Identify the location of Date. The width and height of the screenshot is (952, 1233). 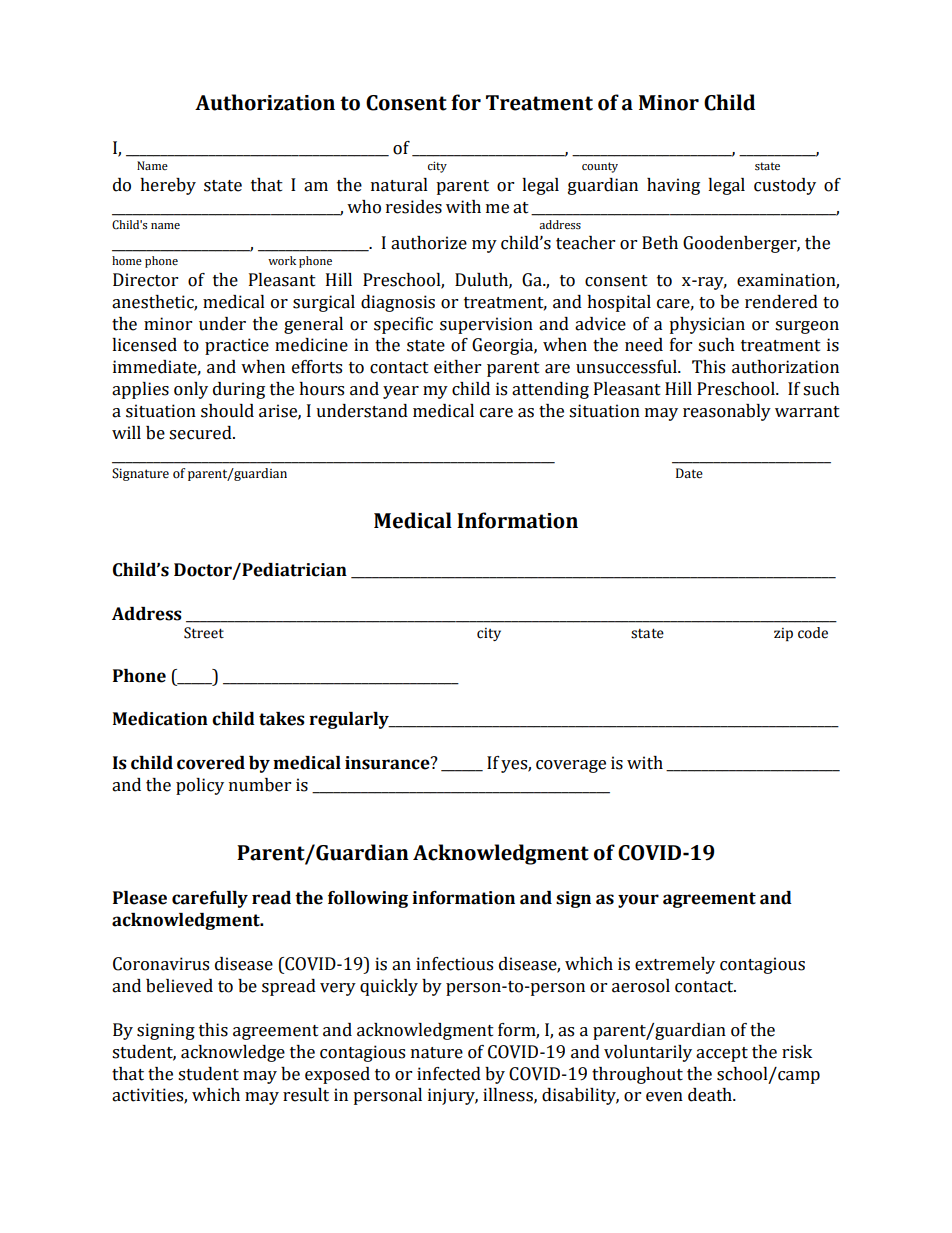
(689, 473).
